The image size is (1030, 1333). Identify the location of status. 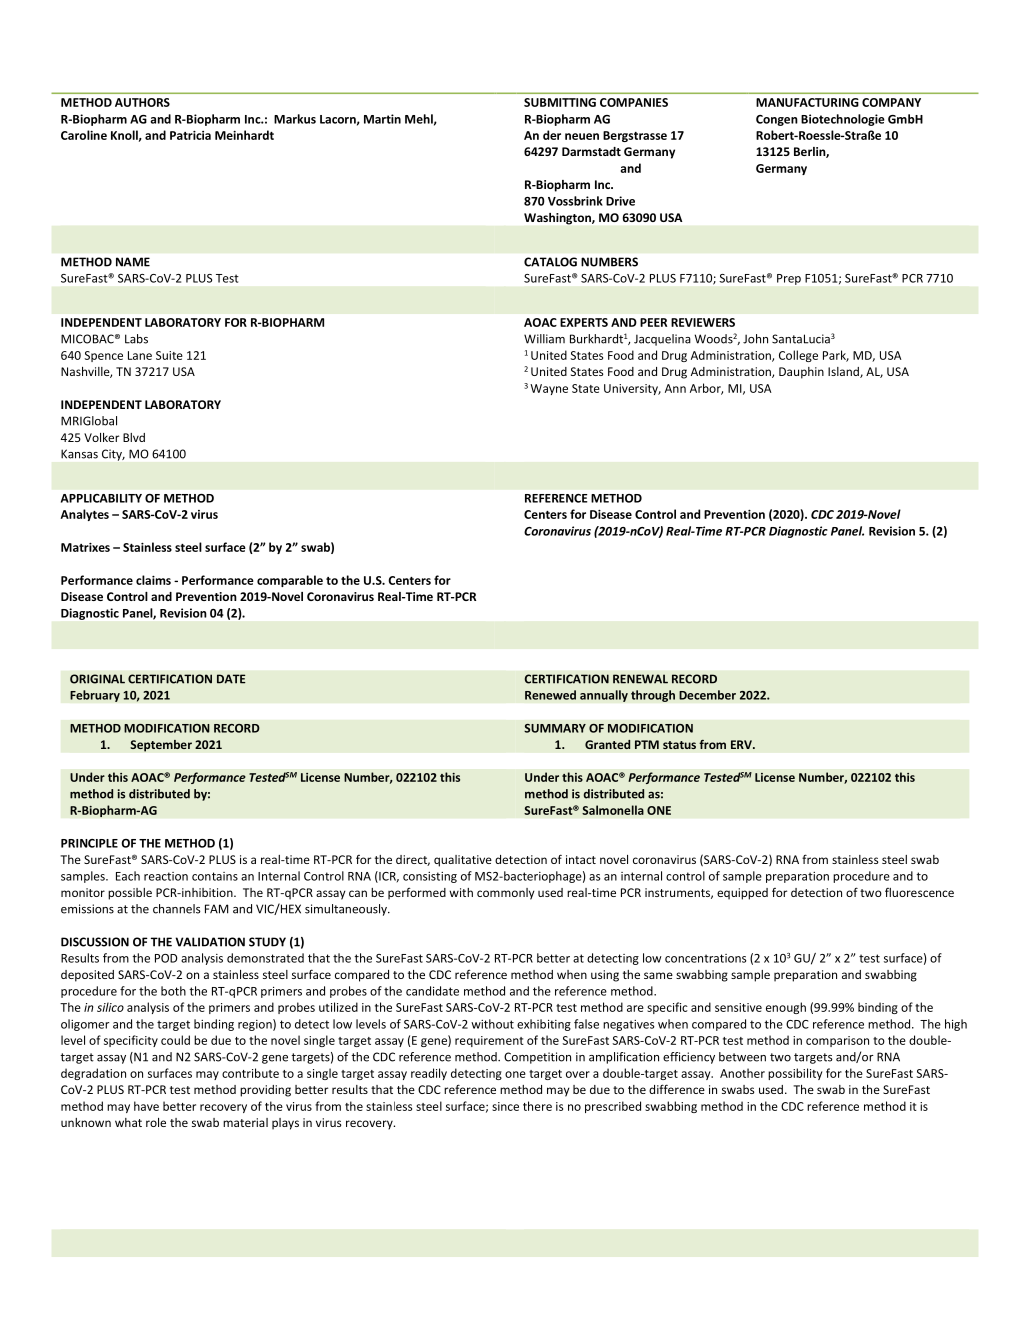
(679, 745).
